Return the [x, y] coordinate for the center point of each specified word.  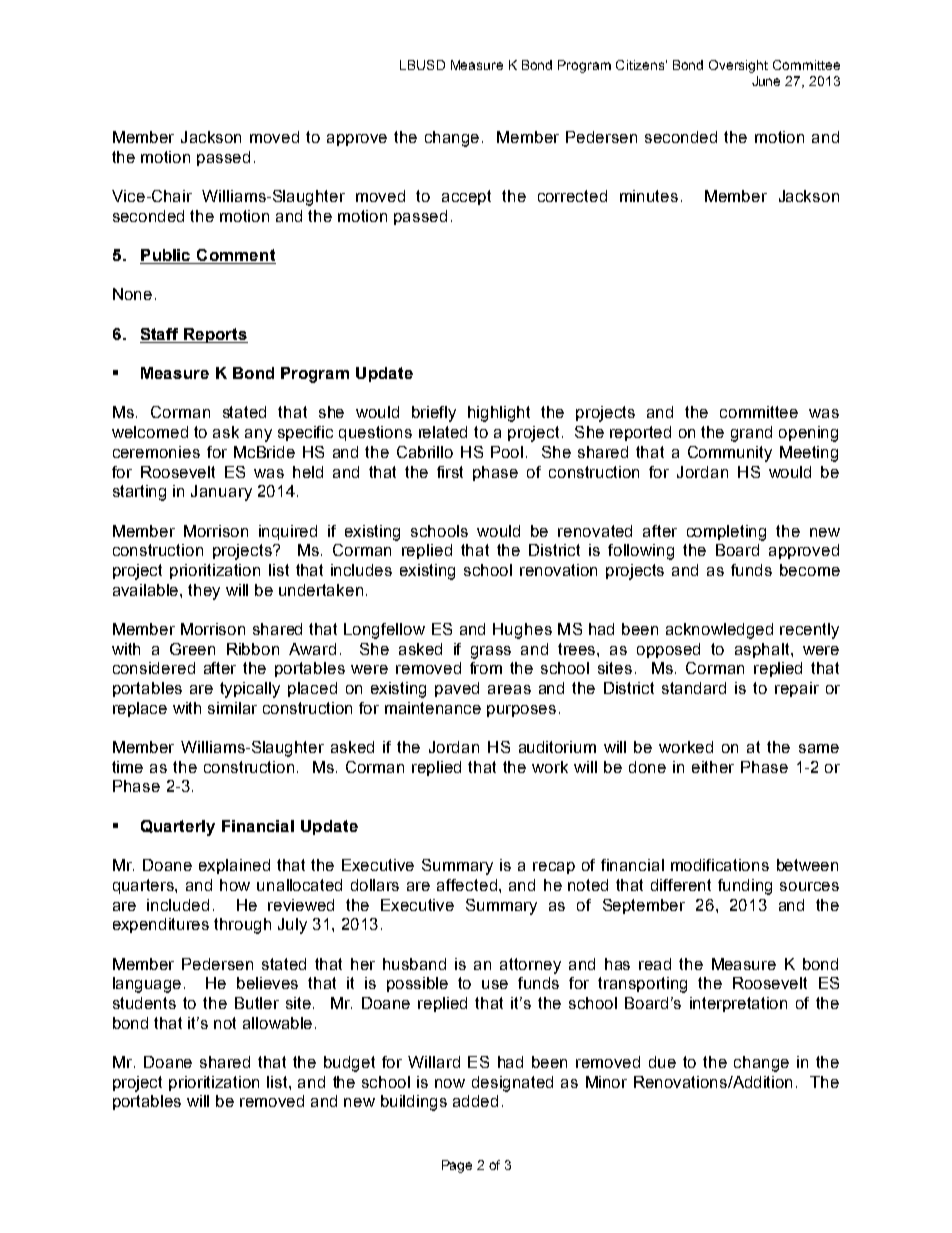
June [766, 81]
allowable [279, 1023]
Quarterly [178, 828]
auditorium [557, 747]
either [713, 767]
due [662, 1062]
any [258, 435]
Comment [236, 255]
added [475, 1101]
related [443, 432]
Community [730, 454]
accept [466, 197]
